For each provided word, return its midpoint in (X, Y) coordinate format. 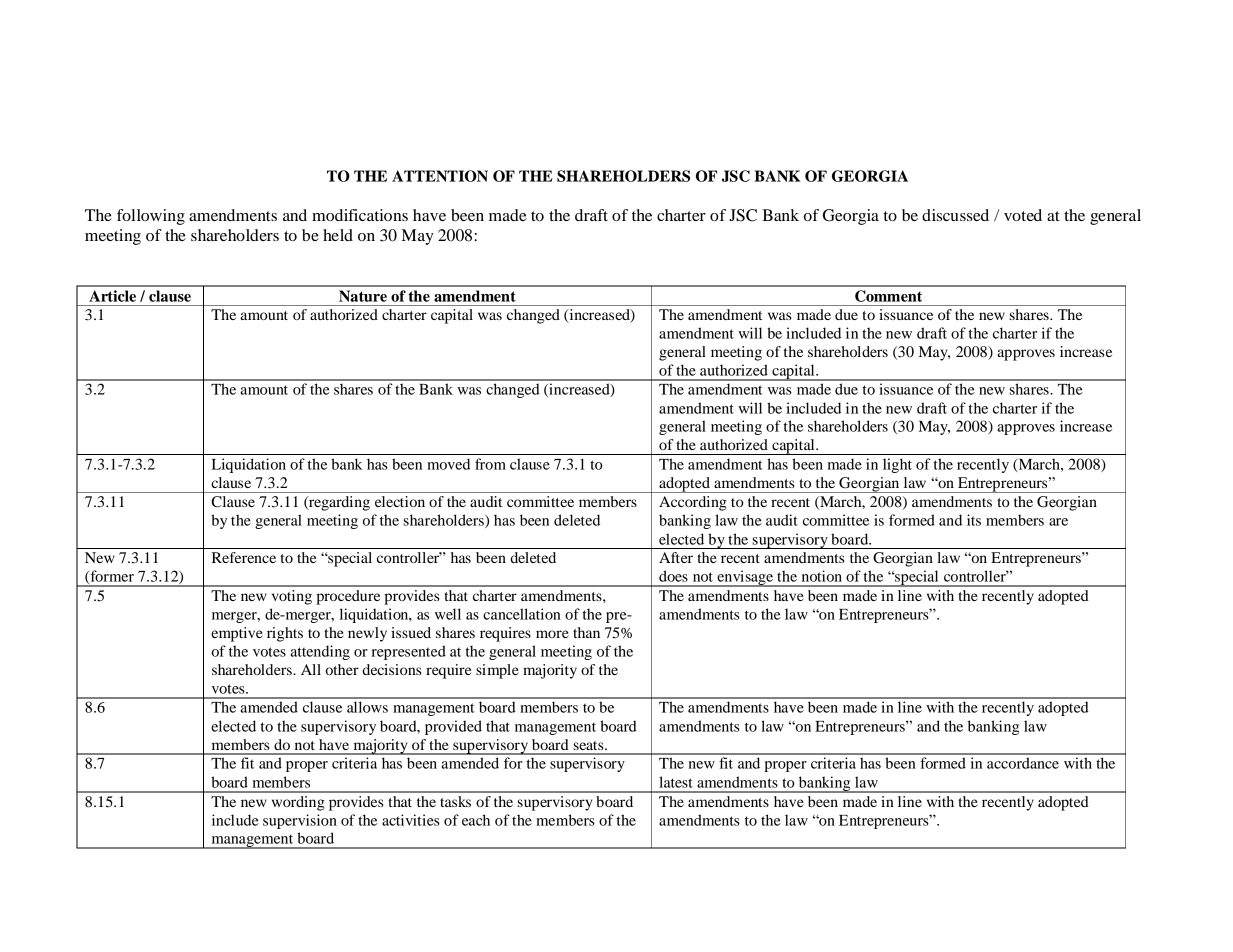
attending (320, 652)
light (897, 465)
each (476, 820)
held (338, 235)
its (974, 520)
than (586, 632)
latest (676, 782)
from (490, 464)
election (400, 501)
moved (448, 464)
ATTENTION (440, 176)
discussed (955, 215)
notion (822, 576)
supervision (300, 821)
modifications (360, 215)
